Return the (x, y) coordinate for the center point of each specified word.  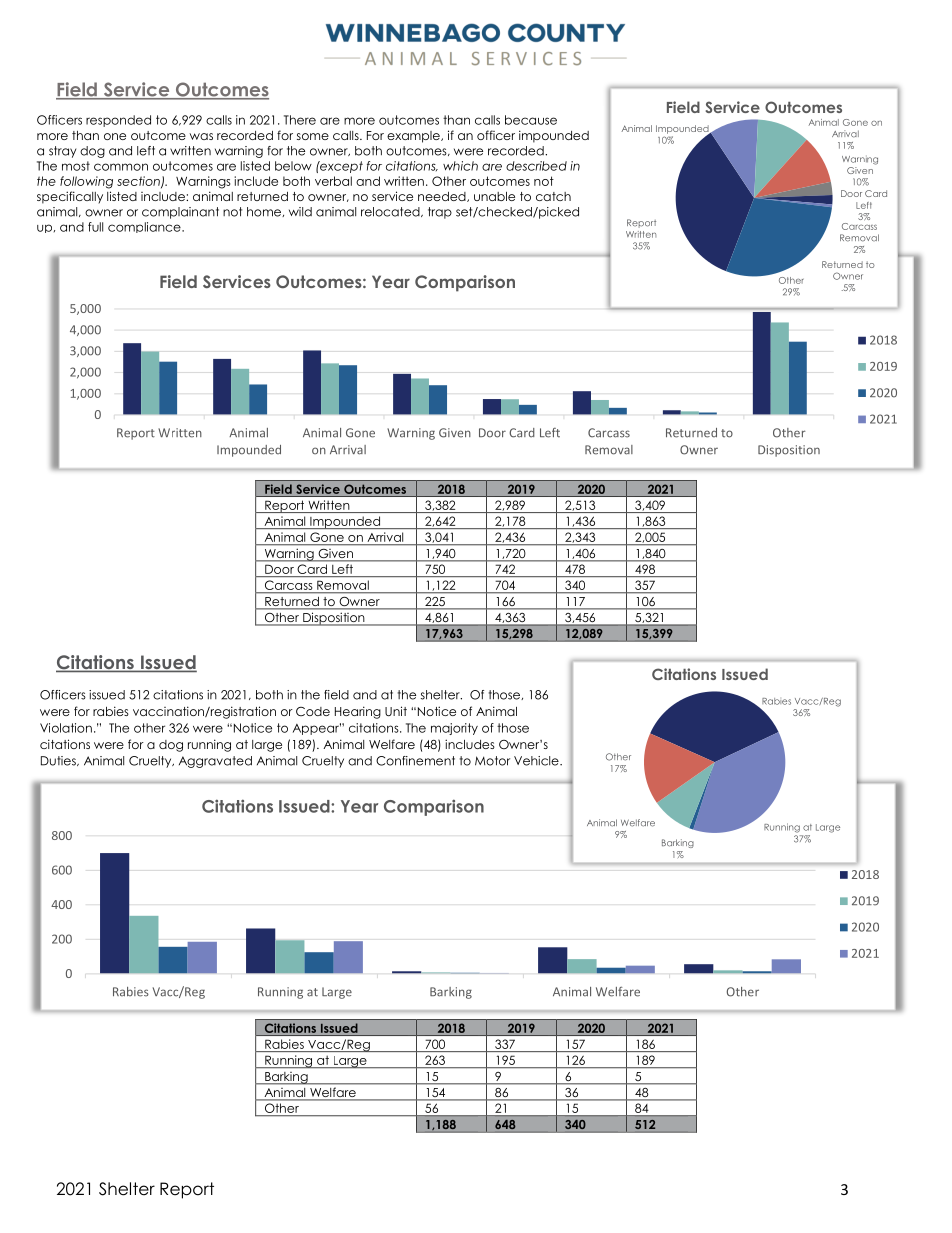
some (313, 136)
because (531, 120)
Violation (66, 728)
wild (300, 212)
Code (313, 711)
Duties (59, 761)
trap (440, 213)
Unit (396, 711)
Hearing (358, 712)
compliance (145, 227)
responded (118, 121)
